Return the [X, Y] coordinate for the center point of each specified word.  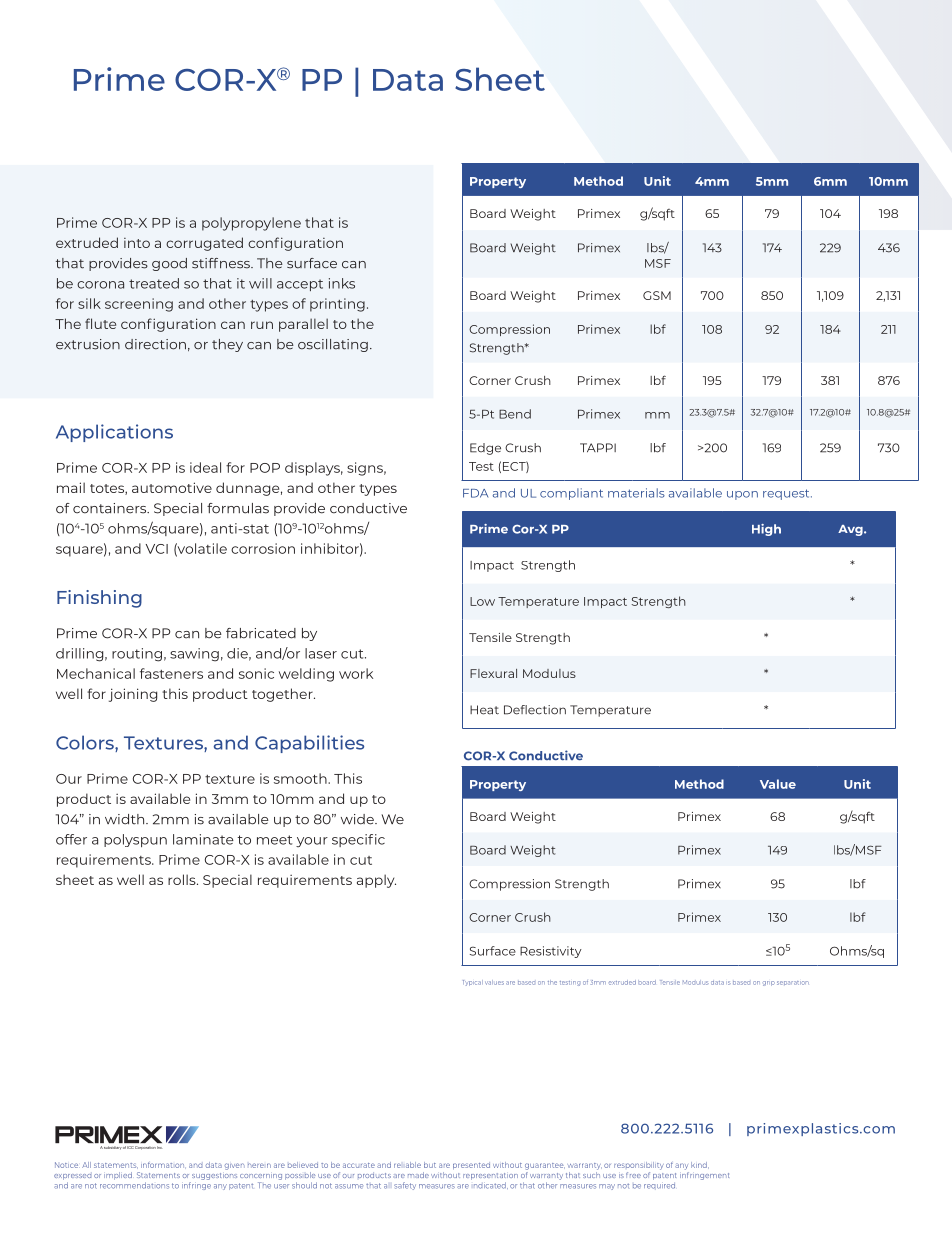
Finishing [99, 599]
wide [358, 819]
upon [742, 495]
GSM [657, 295]
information [163, 1165]
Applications [114, 433]
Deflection [535, 710]
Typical [473, 983]
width [126, 819]
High [766, 530]
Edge [485, 449]
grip [769, 983]
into [137, 243]
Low [482, 601]
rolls [183, 879]
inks [342, 283]
